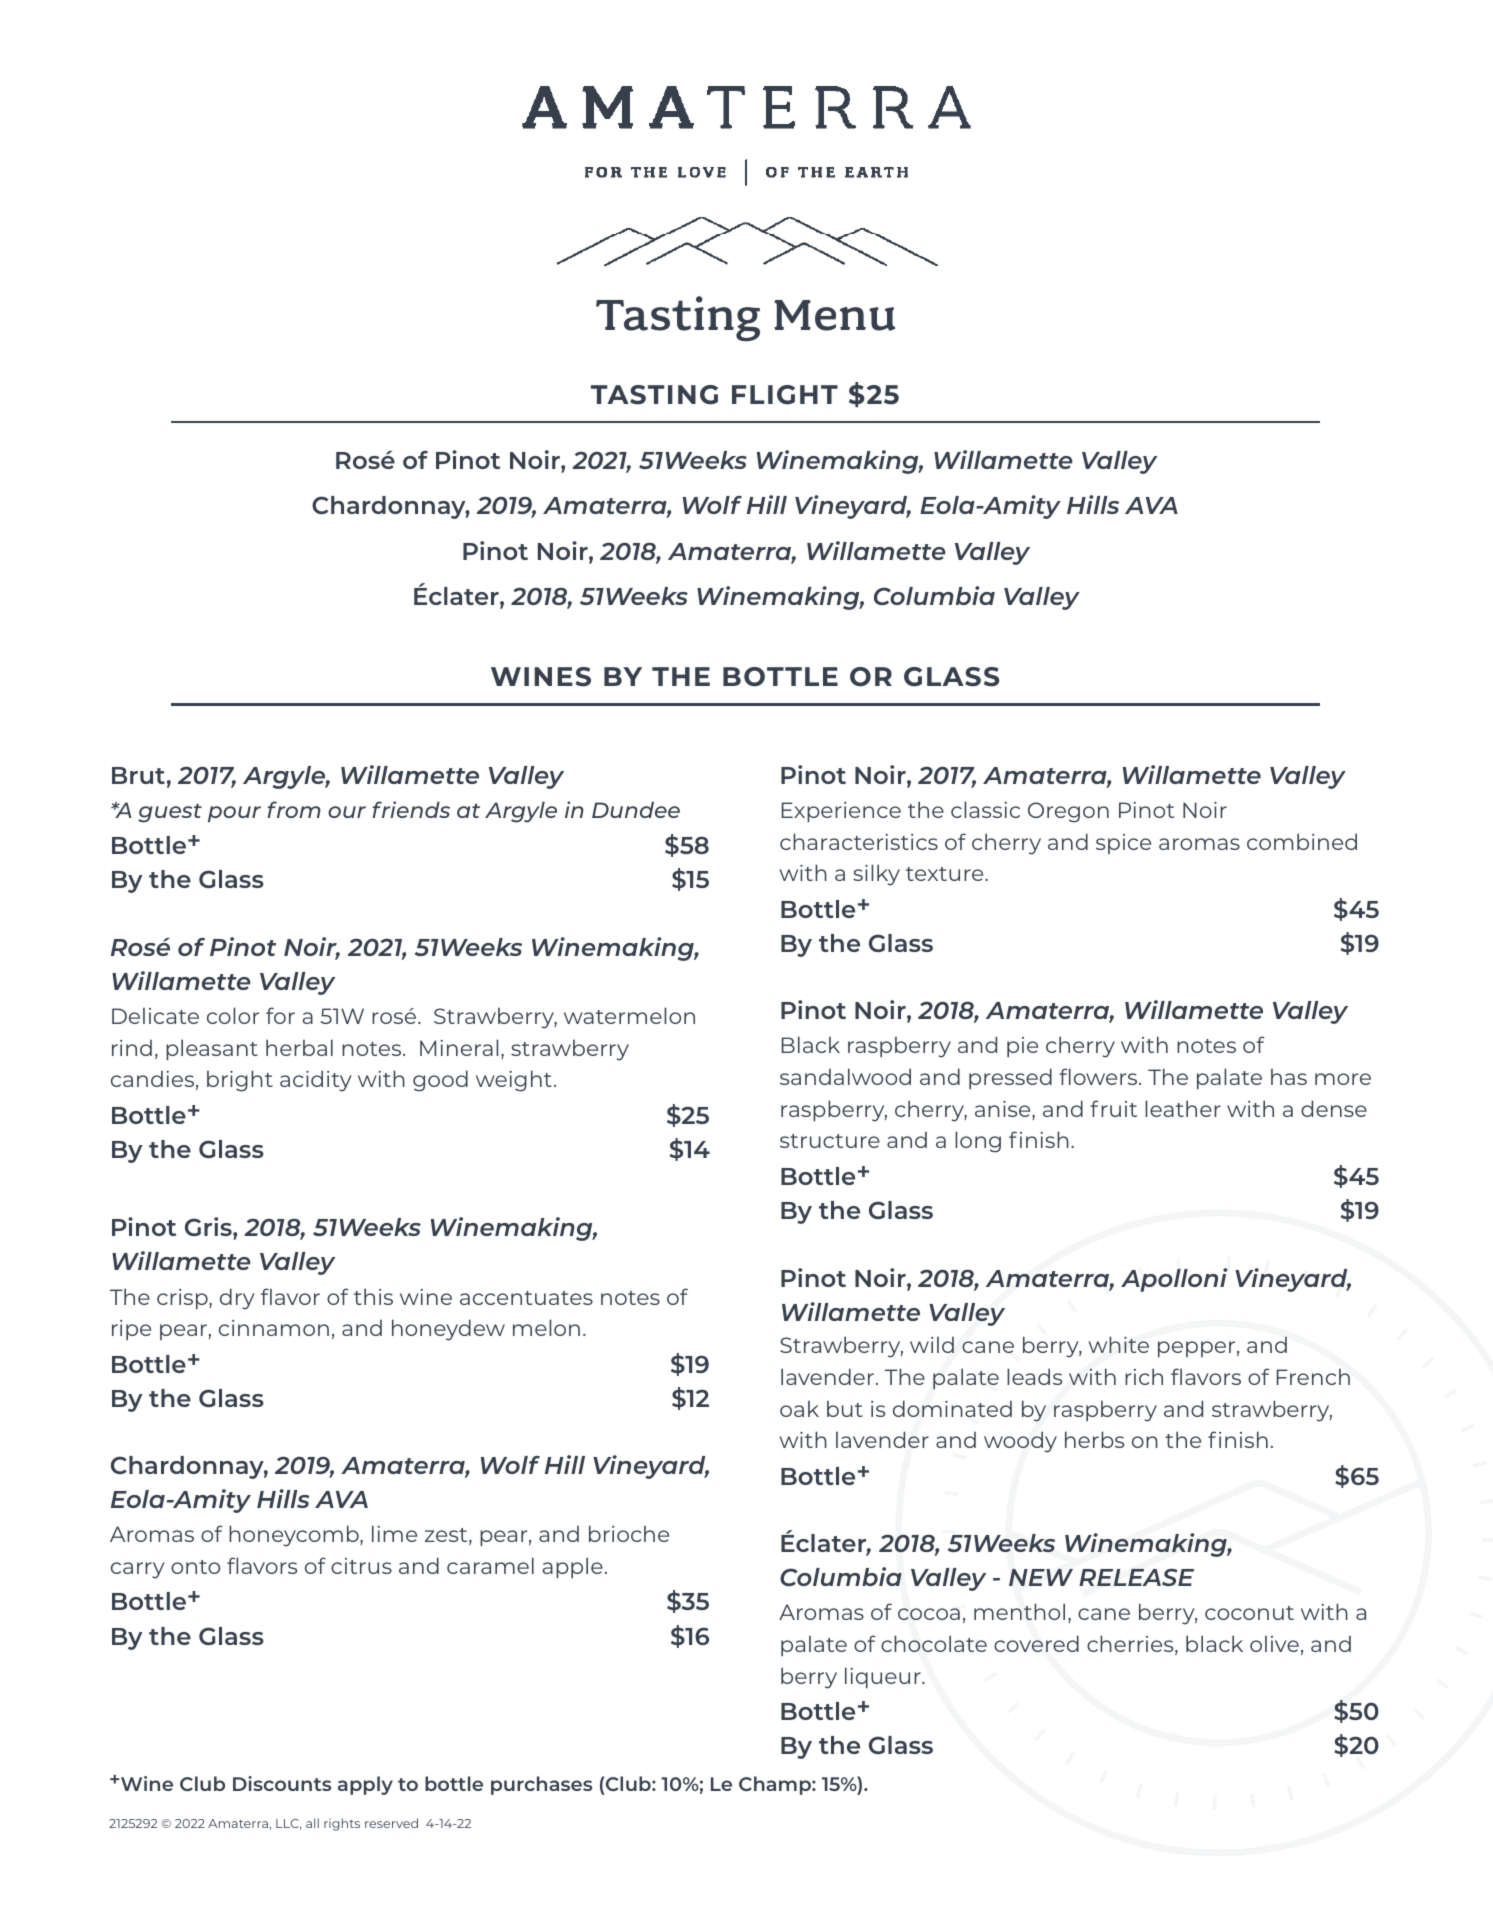 The width and height of the page is (1493, 1932). What do you see at coordinates (294, 809) in the page?
I see `from` at bounding box center [294, 809].
